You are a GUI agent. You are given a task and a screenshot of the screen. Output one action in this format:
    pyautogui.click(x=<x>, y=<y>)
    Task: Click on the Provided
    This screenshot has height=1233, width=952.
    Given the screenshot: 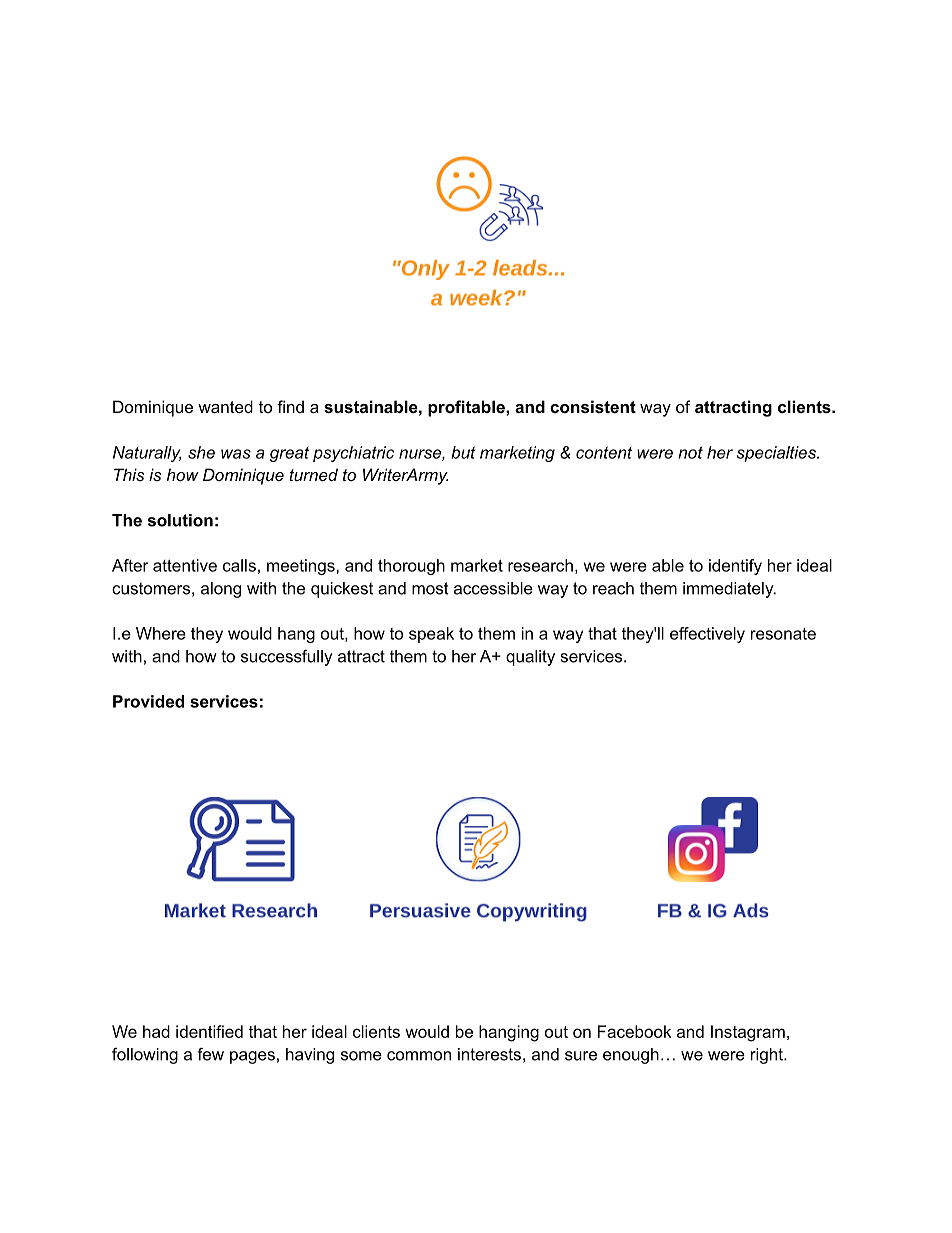 What is the action you would take?
    pyautogui.click(x=148, y=701)
